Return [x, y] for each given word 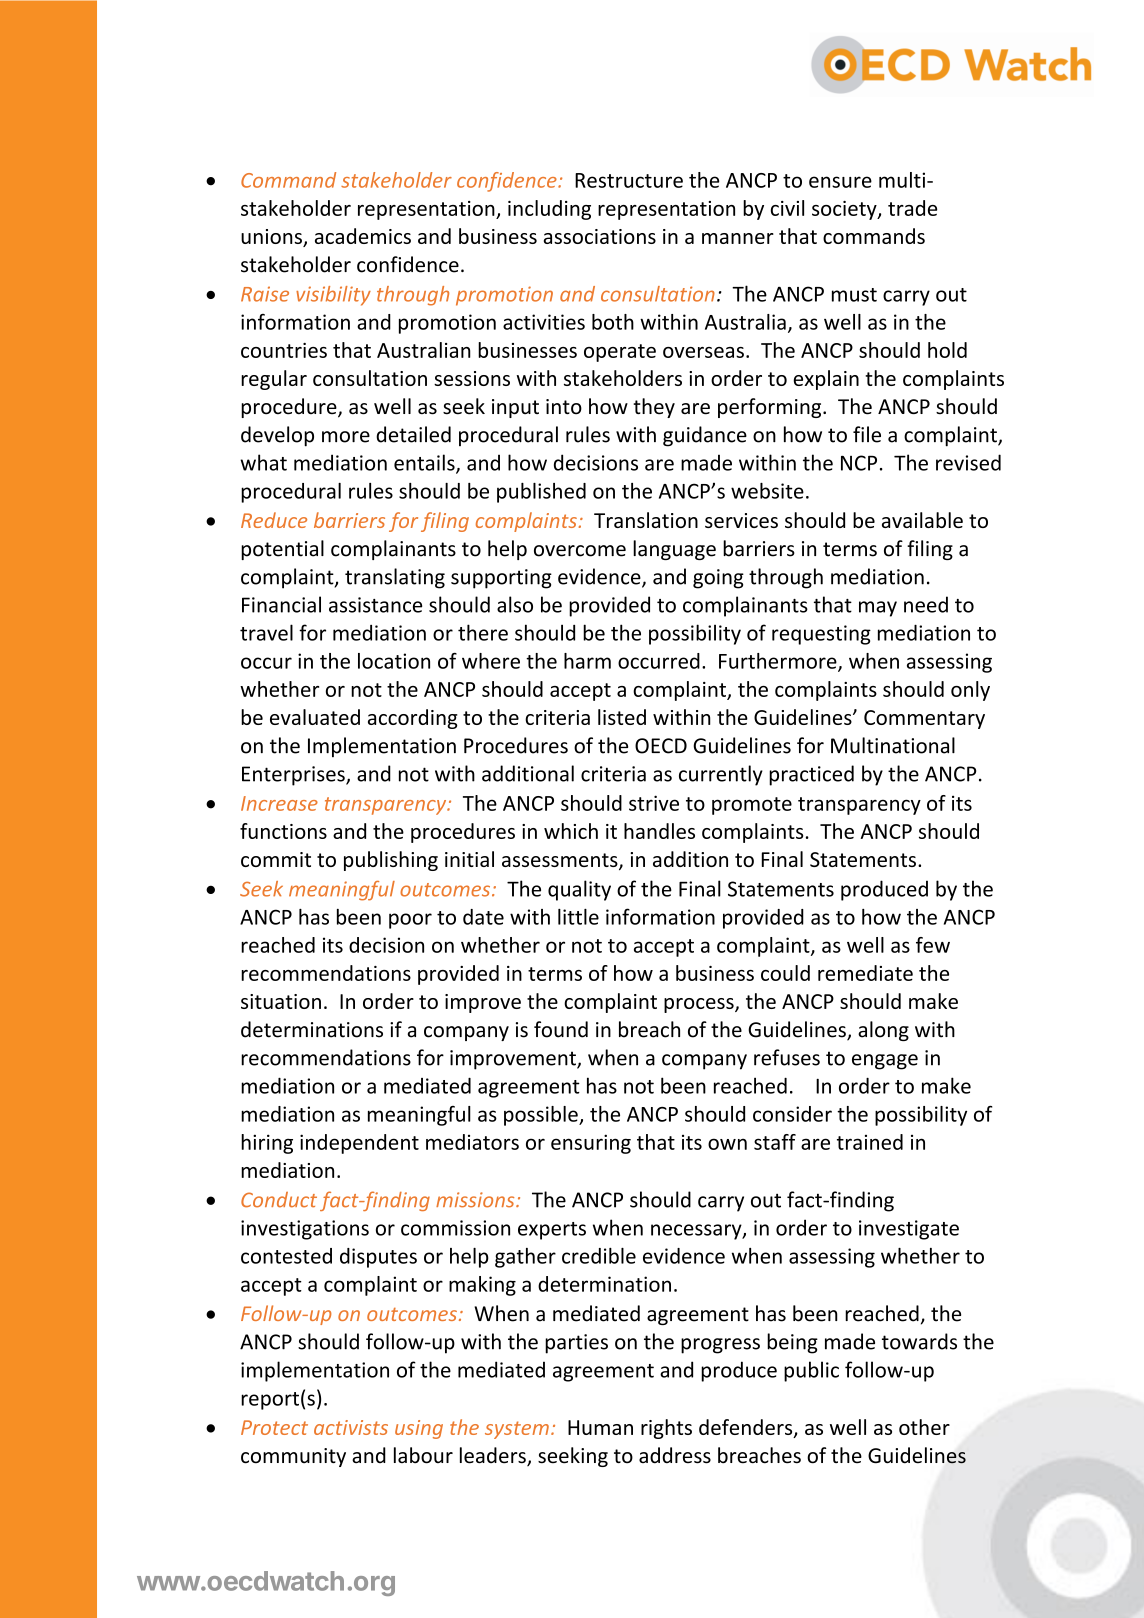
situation [281, 1001]
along [883, 1031]
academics [363, 236]
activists [351, 1427]
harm [587, 661]
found [561, 1029]
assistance [375, 605]
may [878, 609]
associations [600, 236]
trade [912, 208]
